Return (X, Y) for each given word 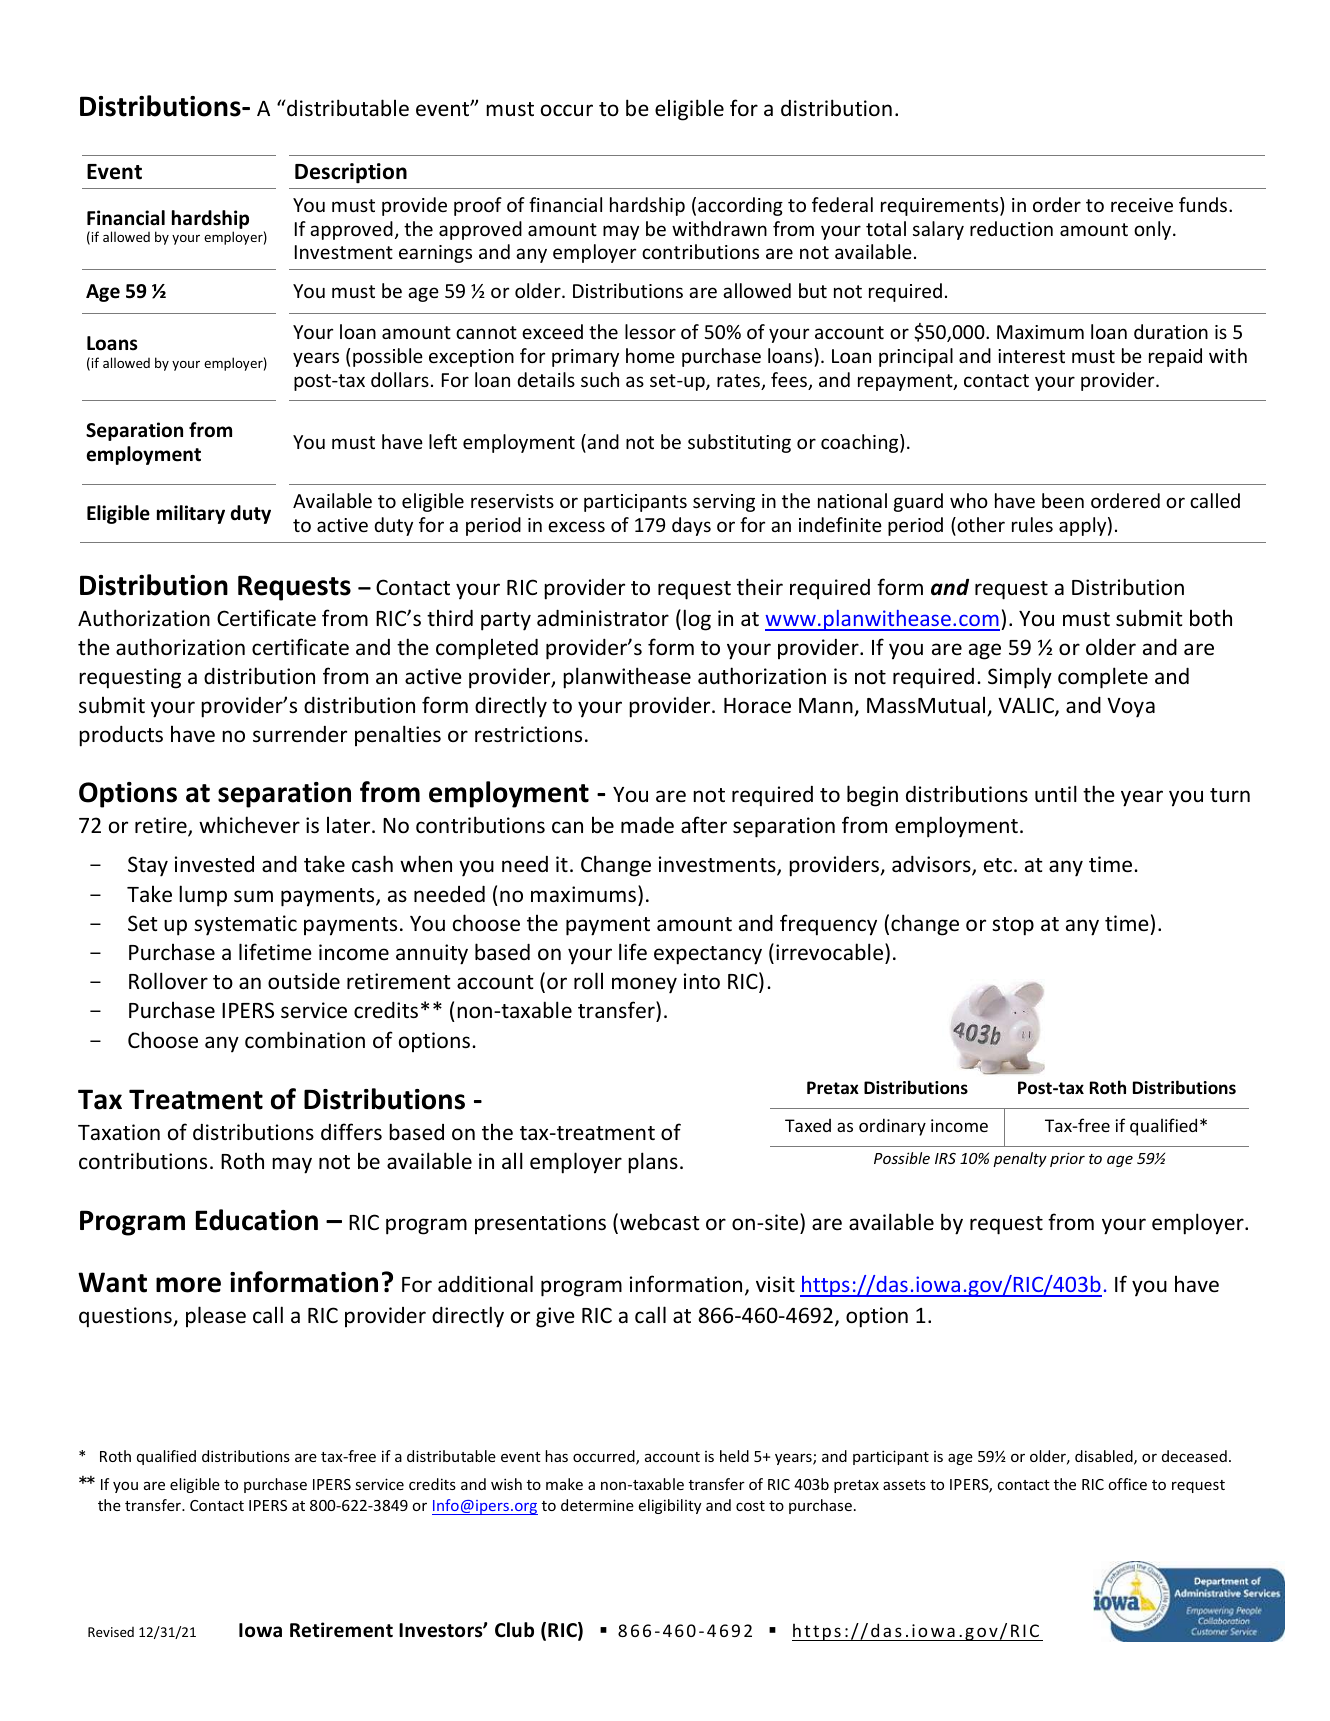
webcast (660, 1222)
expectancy (708, 955)
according (740, 206)
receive (1142, 205)
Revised (111, 1632)
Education (257, 1220)
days (691, 526)
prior (1067, 1159)
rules (1032, 524)
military (191, 514)
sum (253, 896)
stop (1013, 926)
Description (351, 173)
